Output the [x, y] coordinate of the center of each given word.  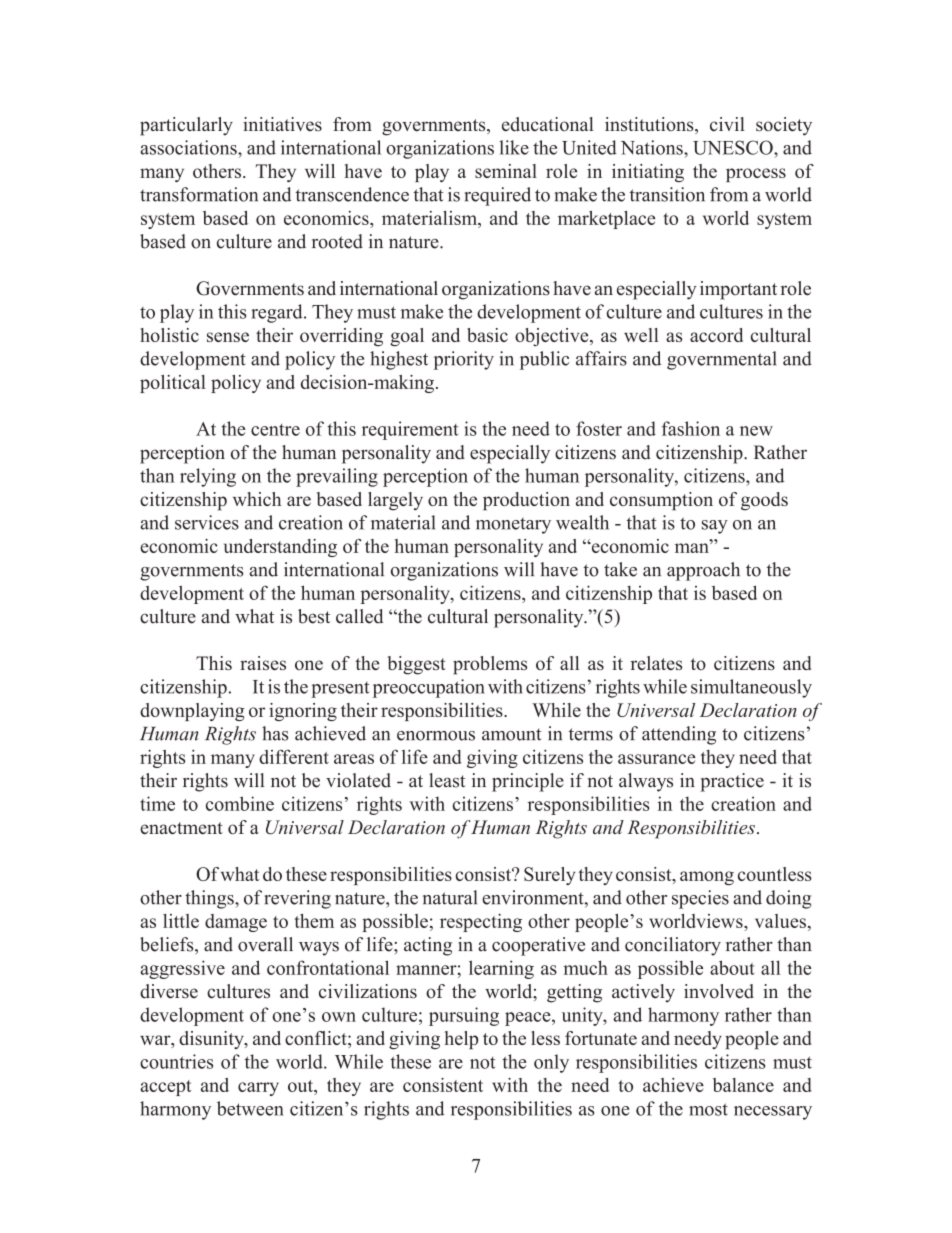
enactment [181, 828]
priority [464, 360]
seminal [506, 171]
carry [258, 1089]
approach [703, 571]
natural [450, 897]
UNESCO [734, 147]
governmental [722, 360]
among [707, 878]
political [173, 384]
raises [263, 663]
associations [189, 147]
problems [490, 665]
